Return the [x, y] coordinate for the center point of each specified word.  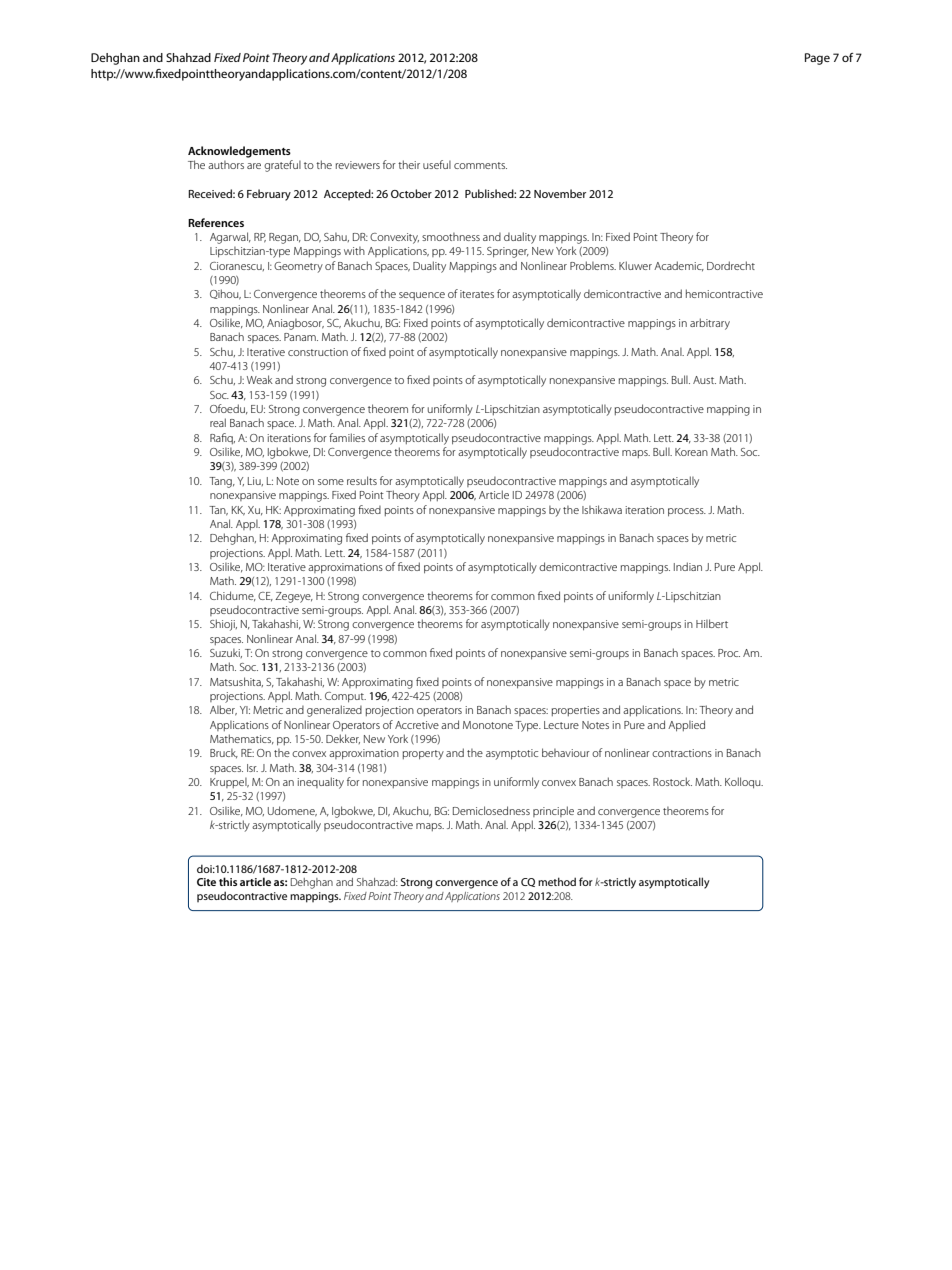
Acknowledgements [239, 152]
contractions [682, 753]
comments [480, 165]
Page [817, 59]
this [228, 881]
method [557, 881]
